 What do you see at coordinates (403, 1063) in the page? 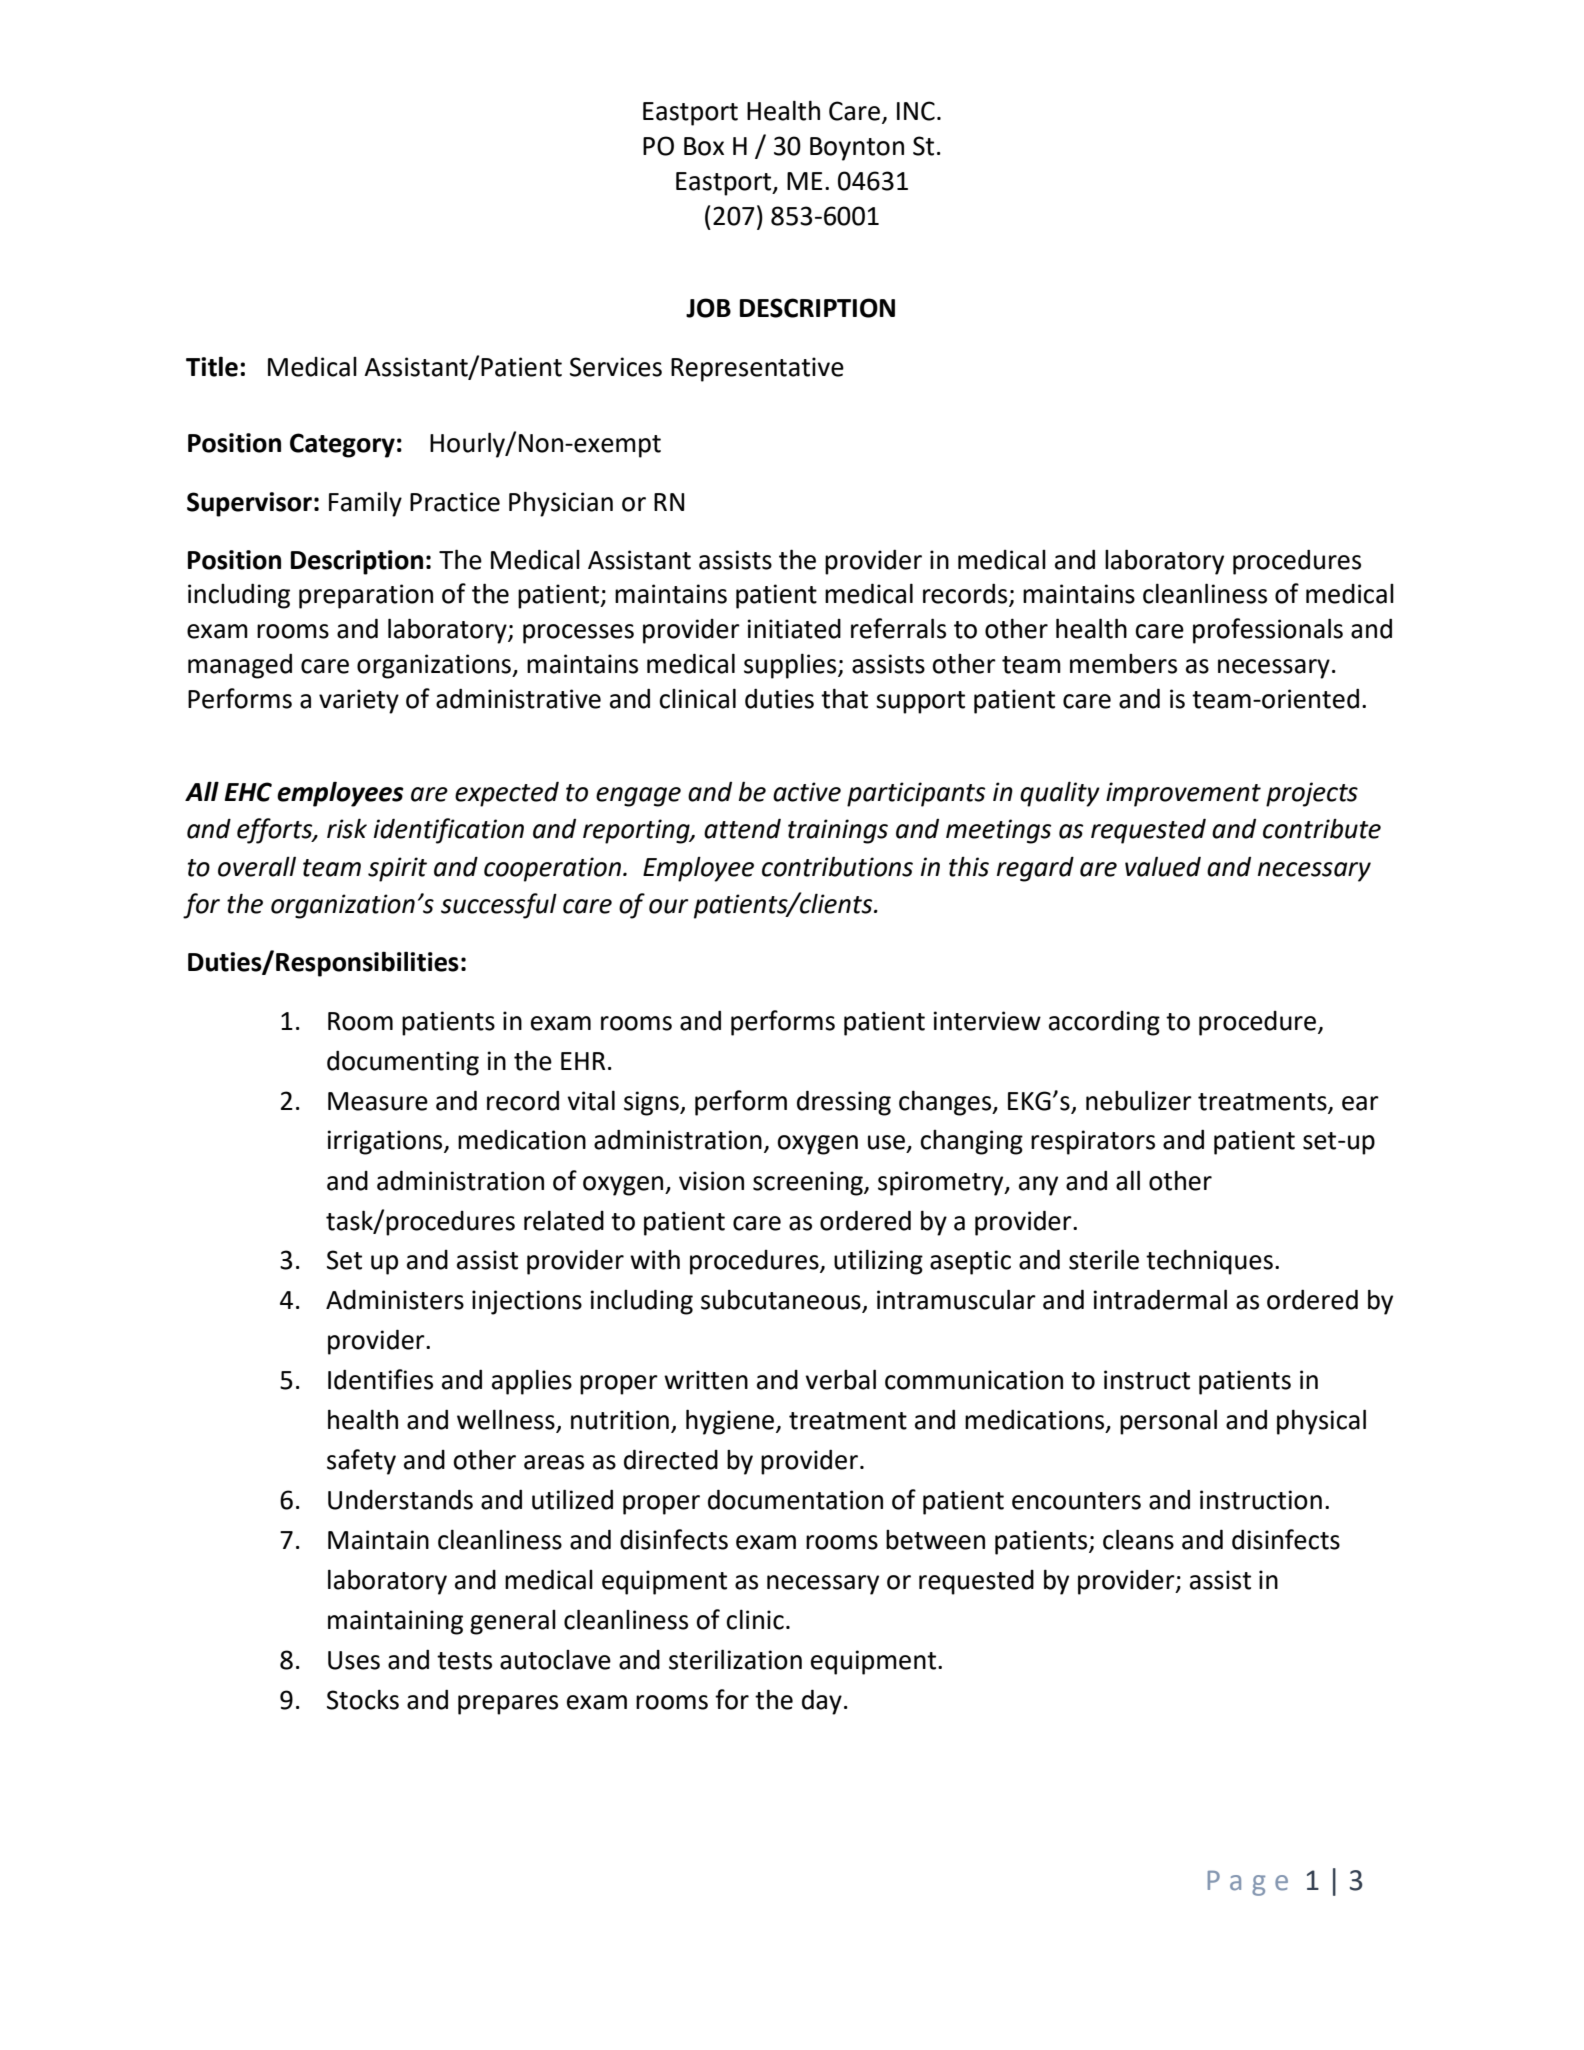
I see `documenting` at bounding box center [403, 1063].
